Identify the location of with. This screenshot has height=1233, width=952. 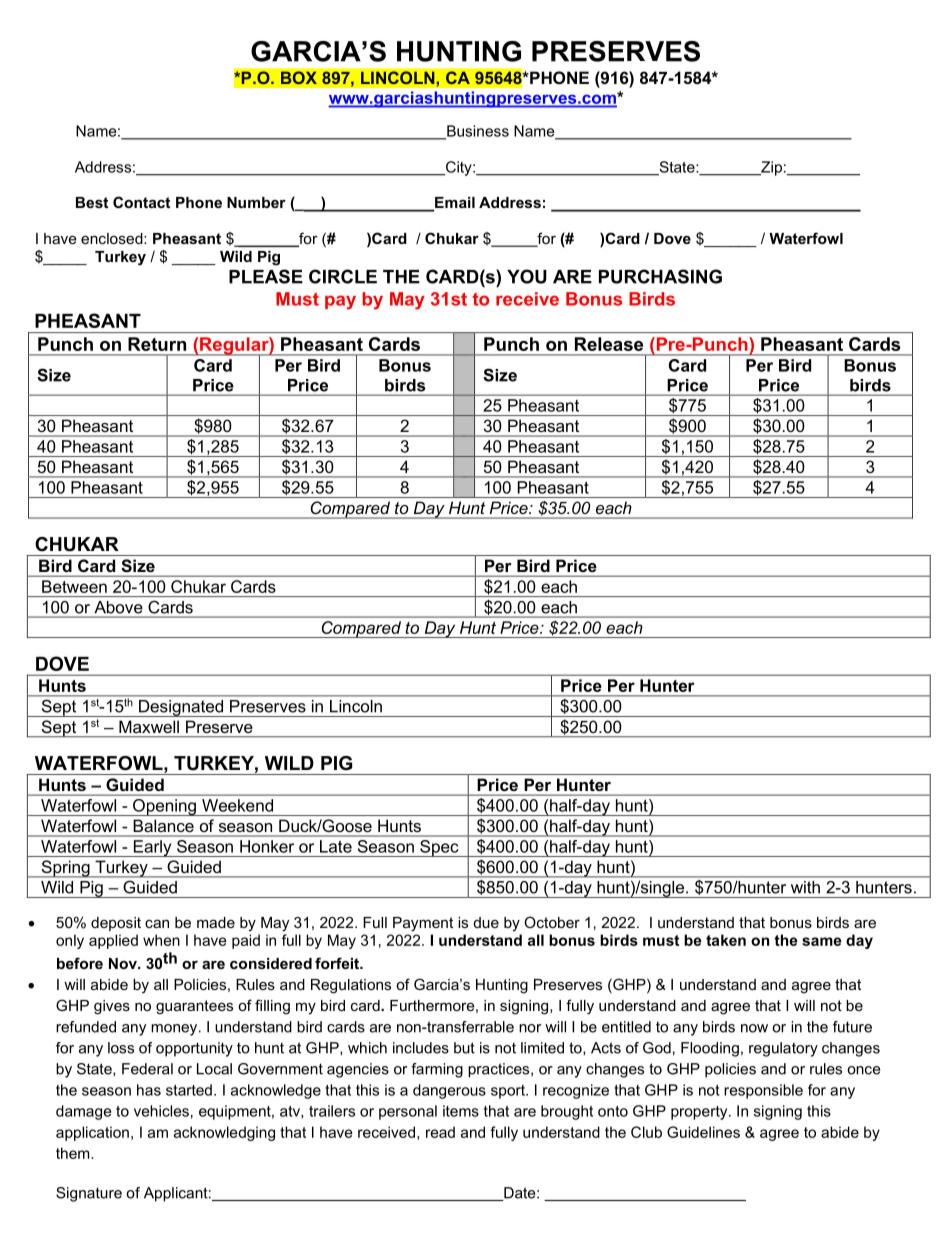
(805, 887).
